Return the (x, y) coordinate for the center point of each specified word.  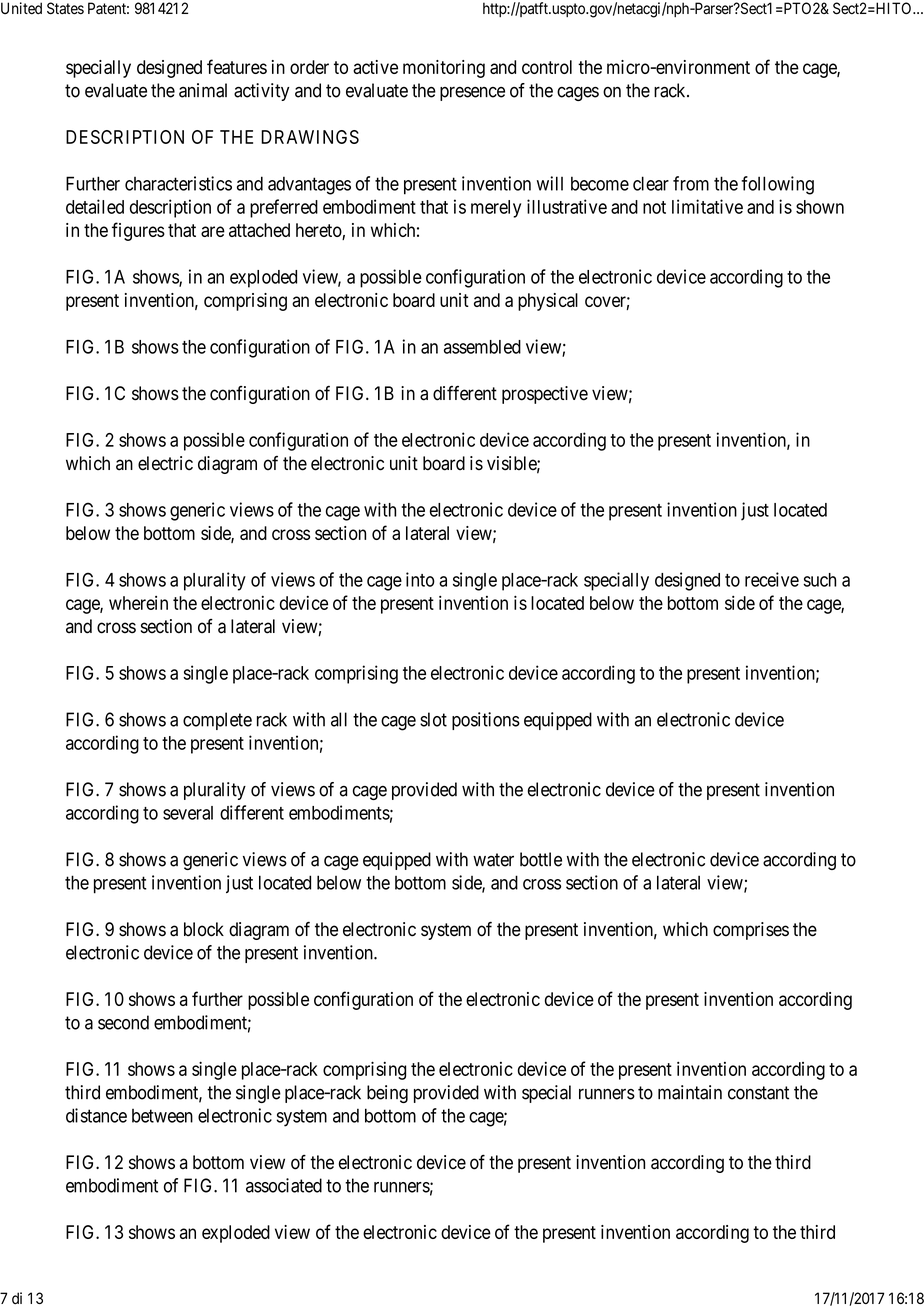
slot (433, 719)
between (162, 1116)
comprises (751, 931)
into (420, 579)
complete (217, 721)
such (819, 580)
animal (203, 90)
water (493, 860)
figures (138, 231)
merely (496, 209)
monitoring (444, 69)
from (691, 183)
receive (772, 579)
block (204, 929)
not (654, 207)
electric (165, 463)
